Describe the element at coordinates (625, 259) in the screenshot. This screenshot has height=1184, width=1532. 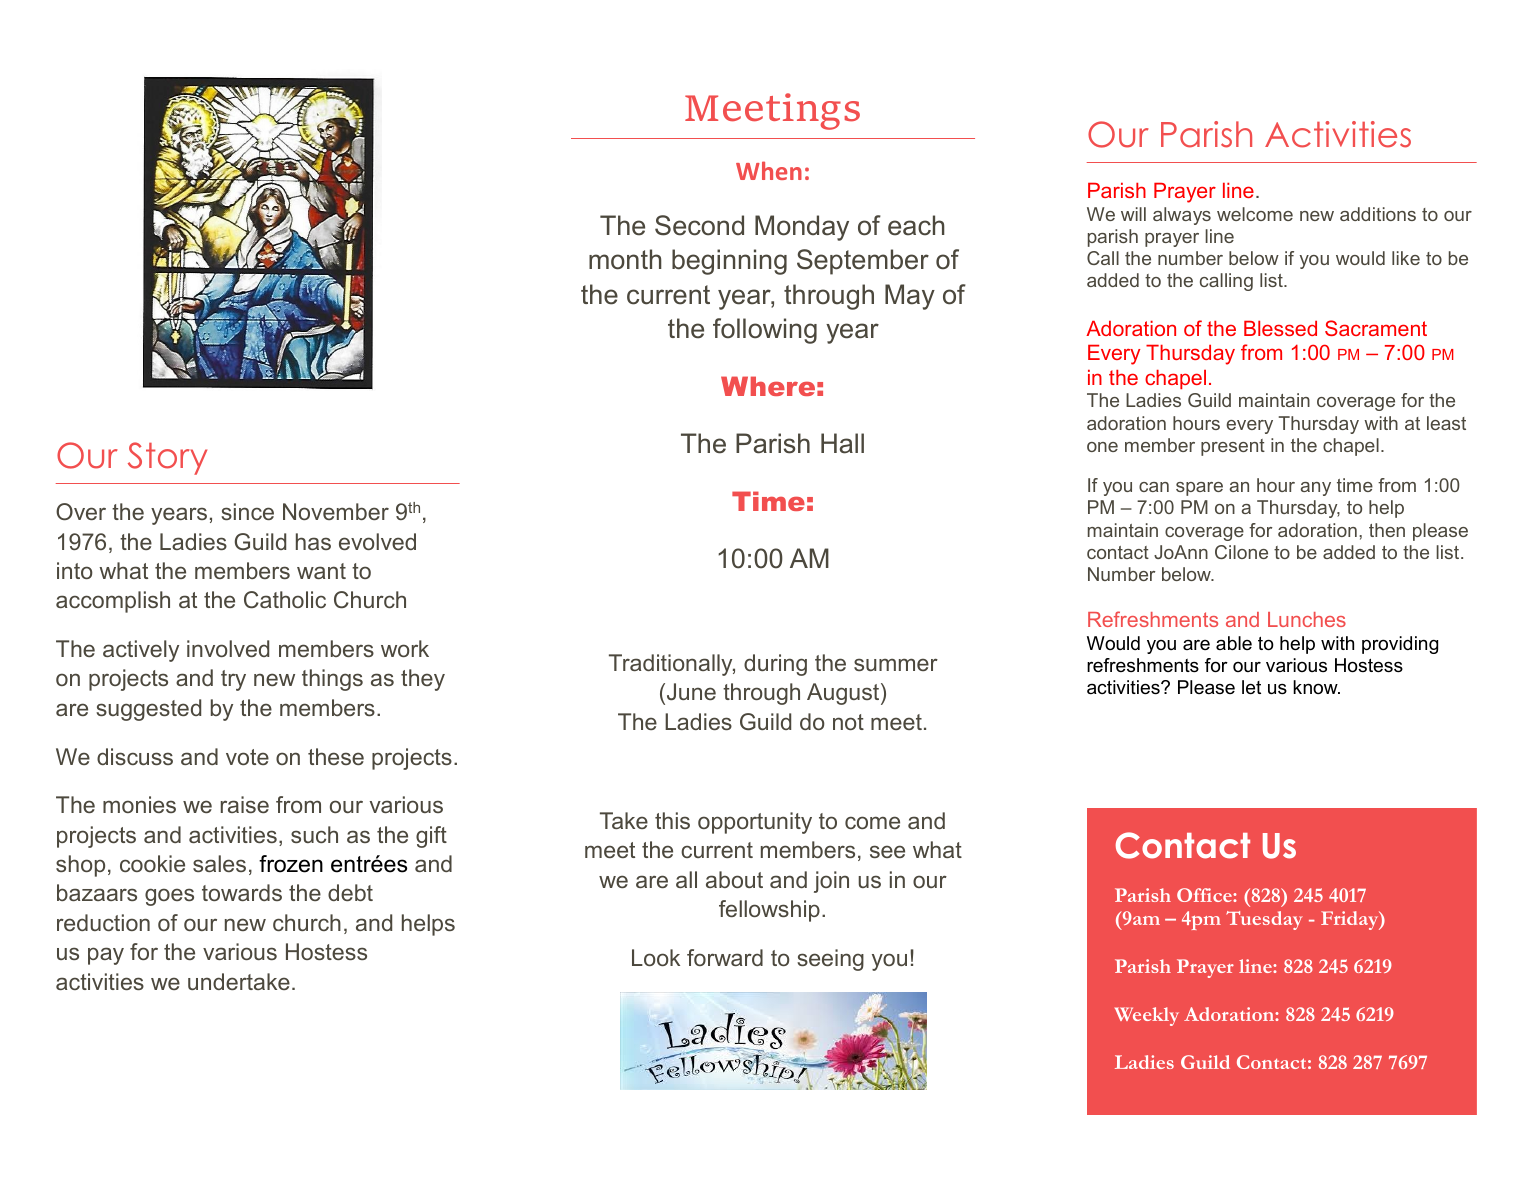
I see `month` at that location.
